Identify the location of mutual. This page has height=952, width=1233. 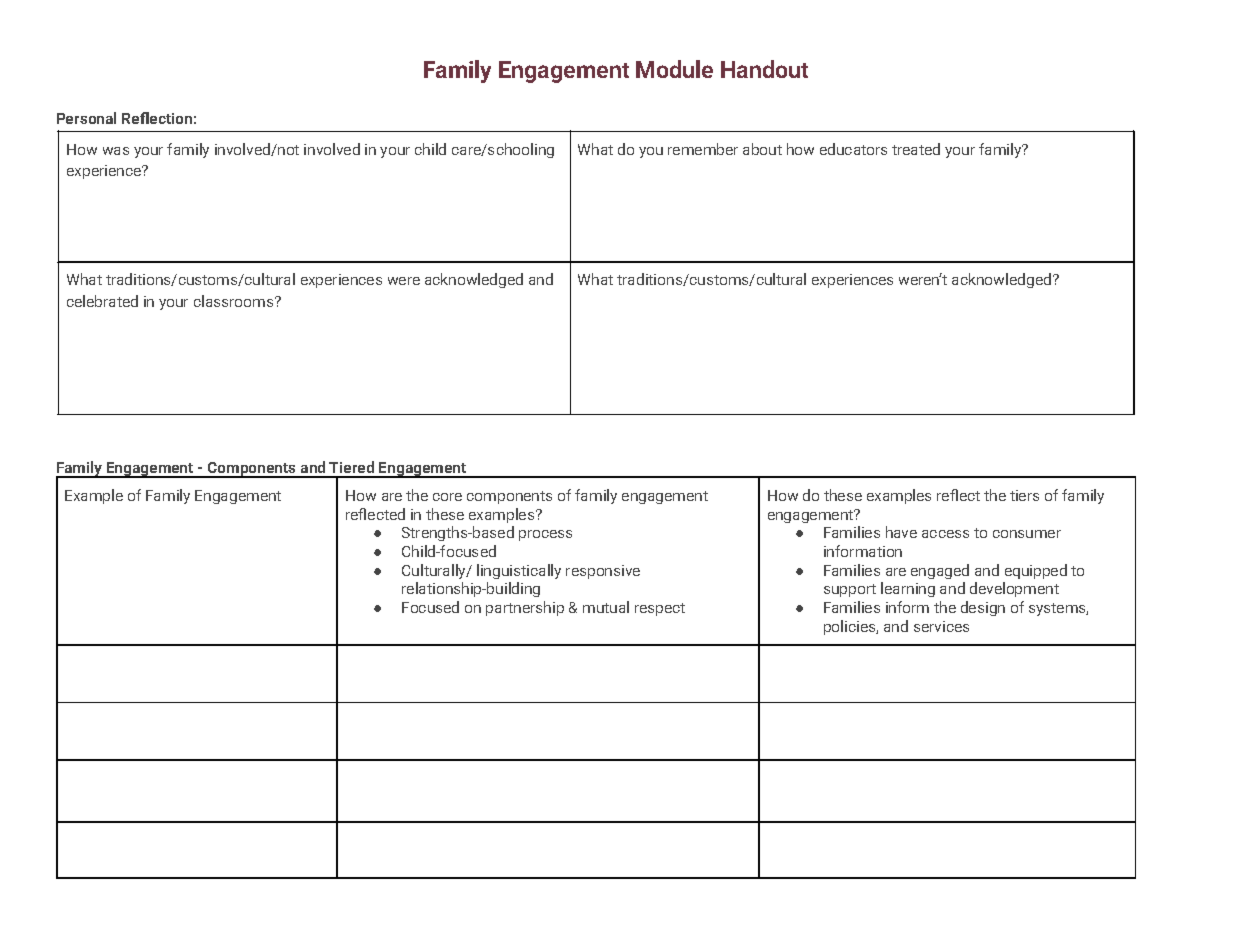
(606, 607).
